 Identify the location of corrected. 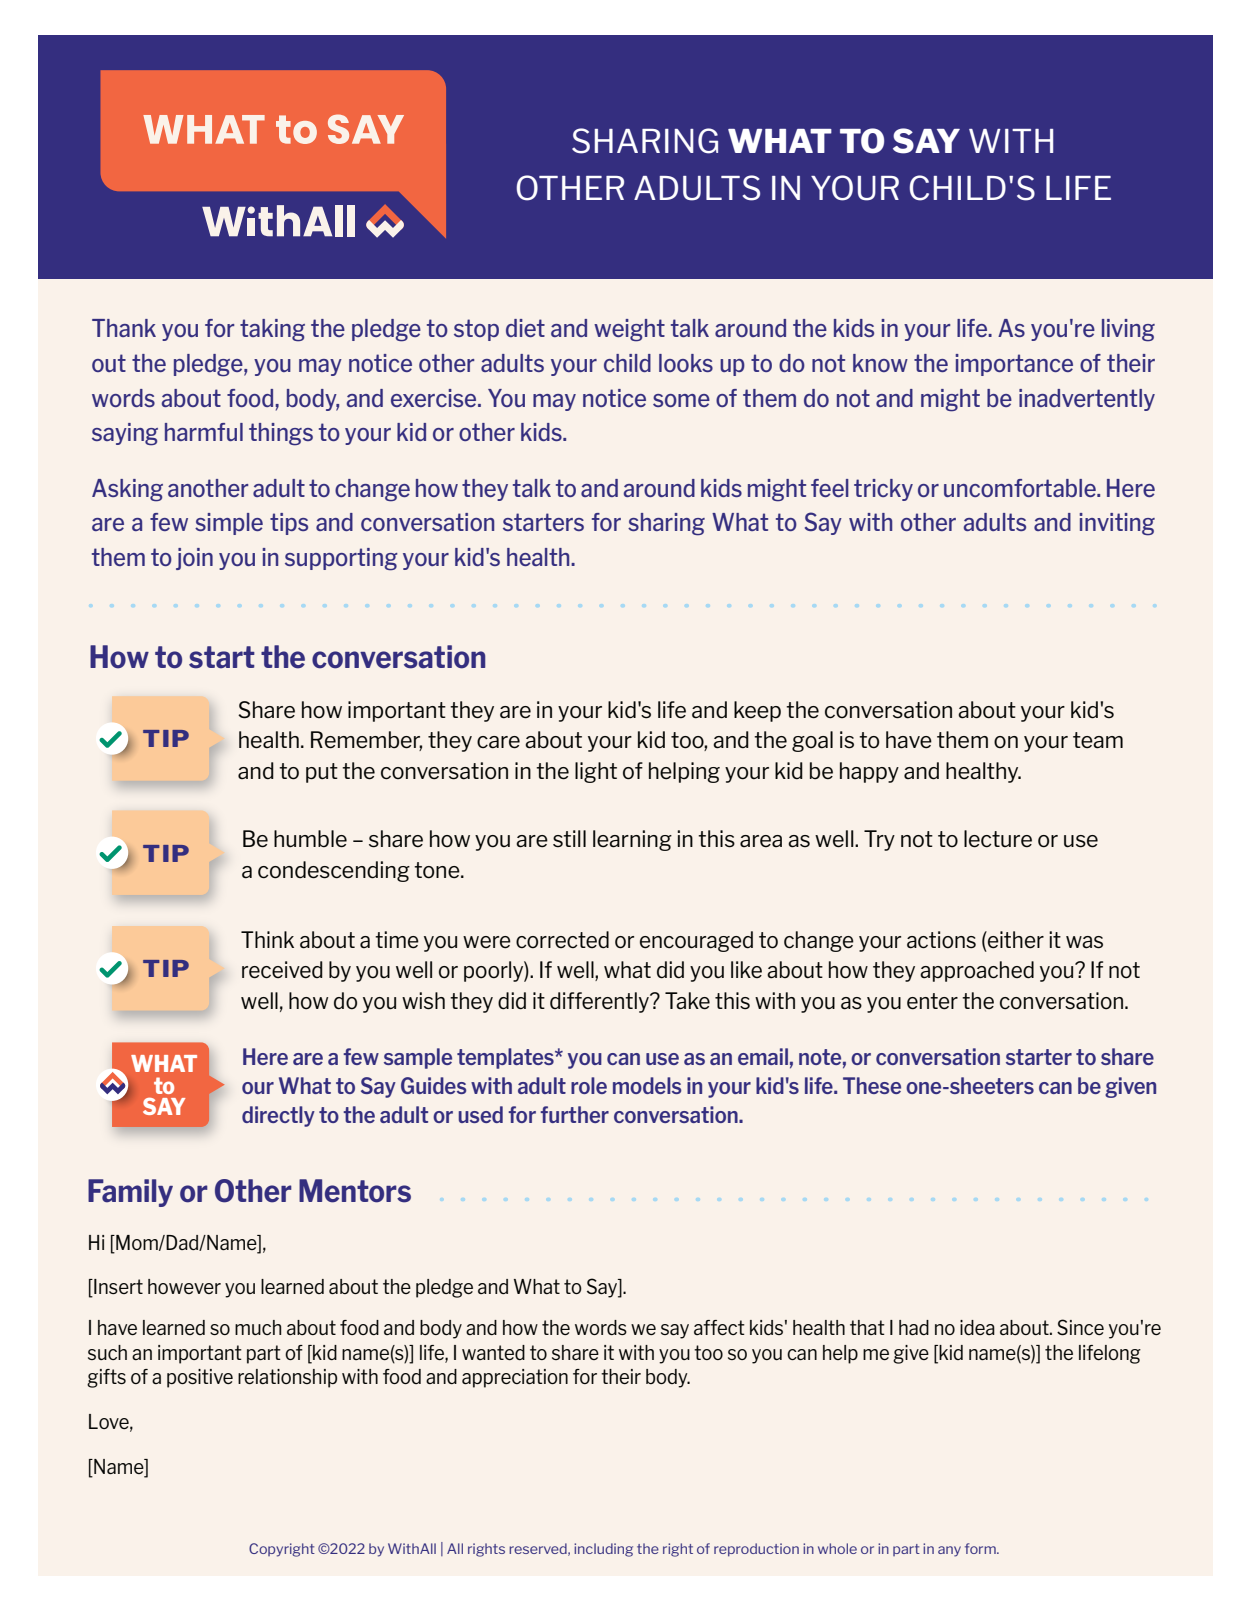
(562, 940).
